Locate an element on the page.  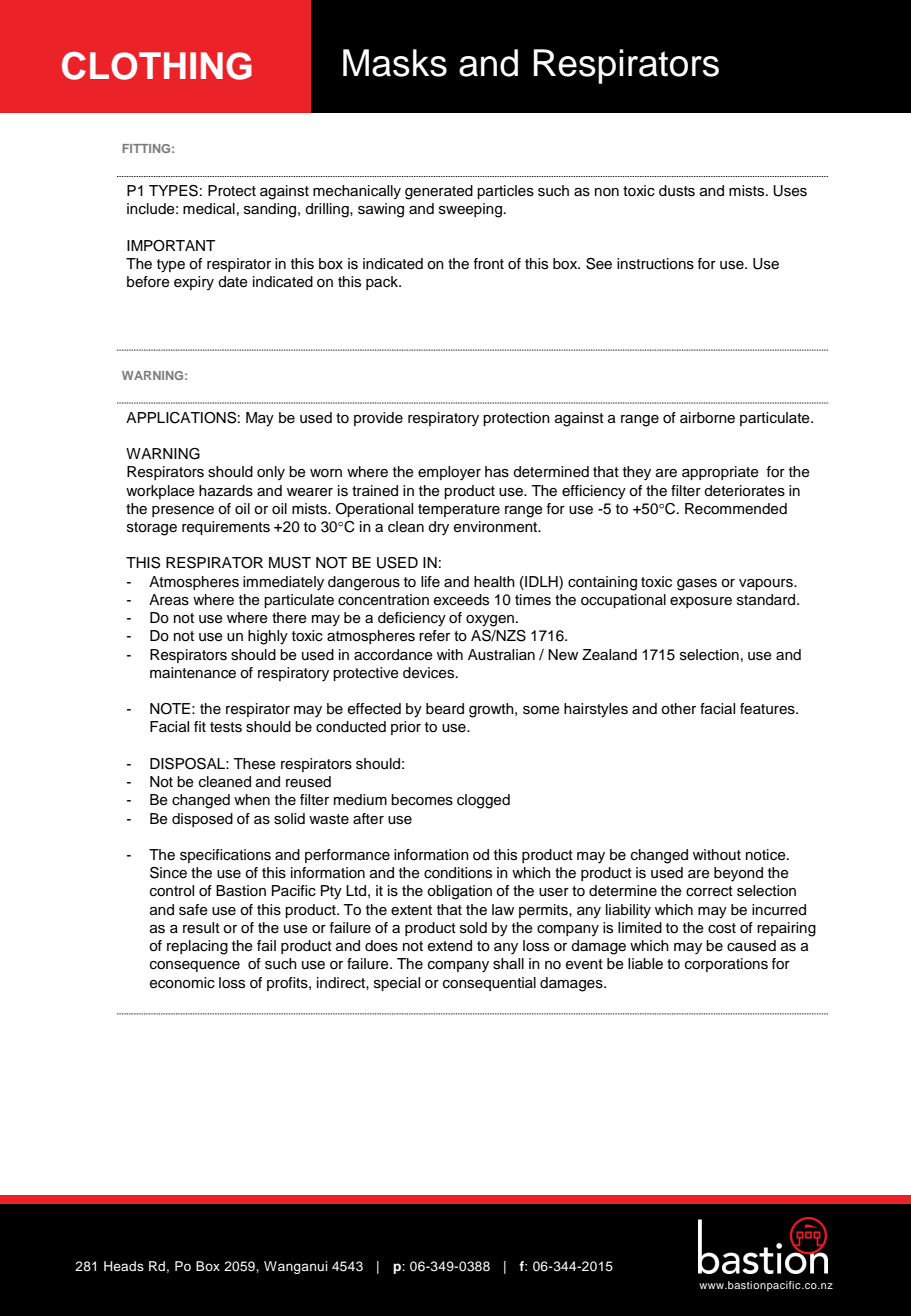
Heads is located at coordinates (124, 1266).
